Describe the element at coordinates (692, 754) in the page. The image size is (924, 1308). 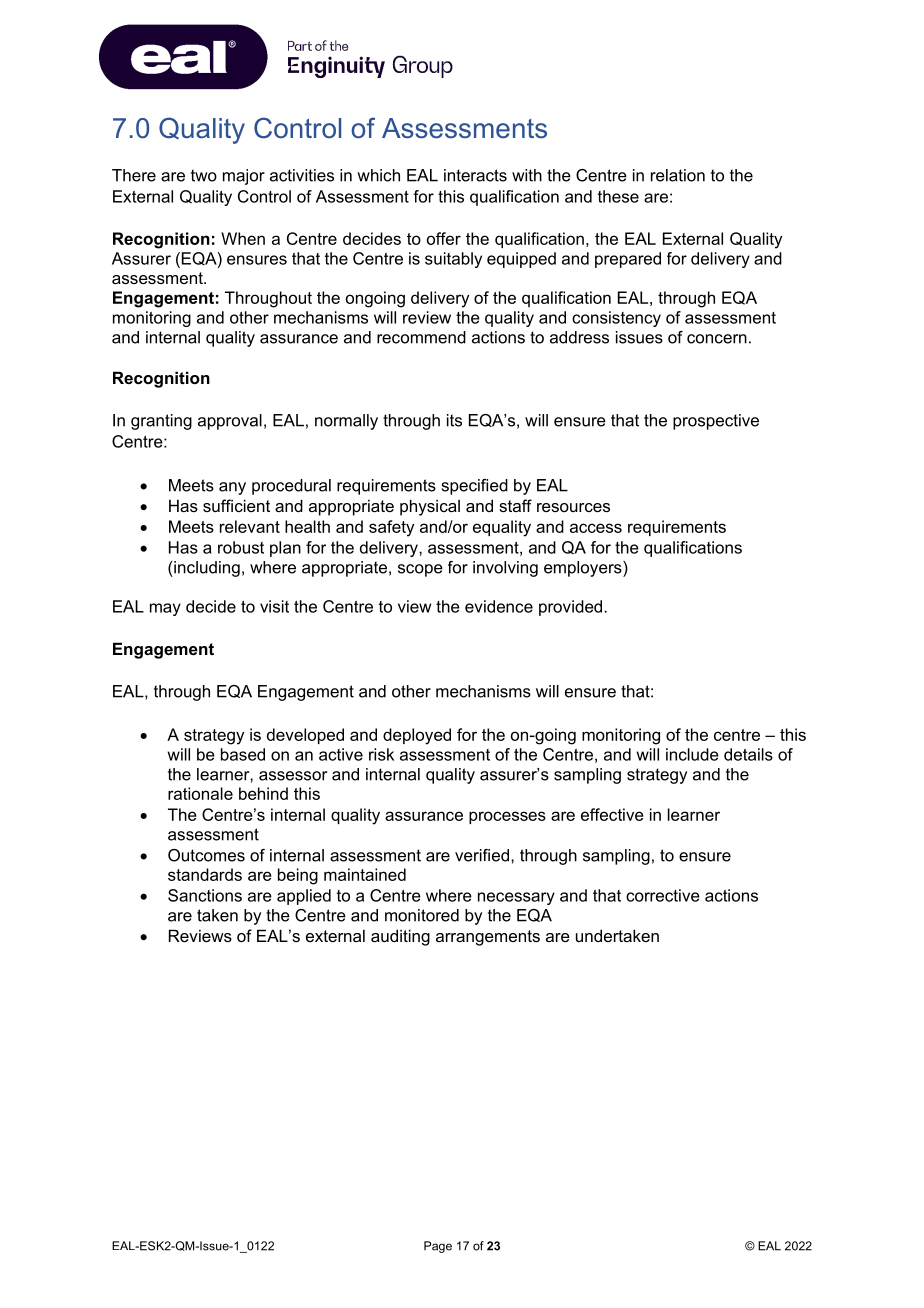
I see `include` at that location.
